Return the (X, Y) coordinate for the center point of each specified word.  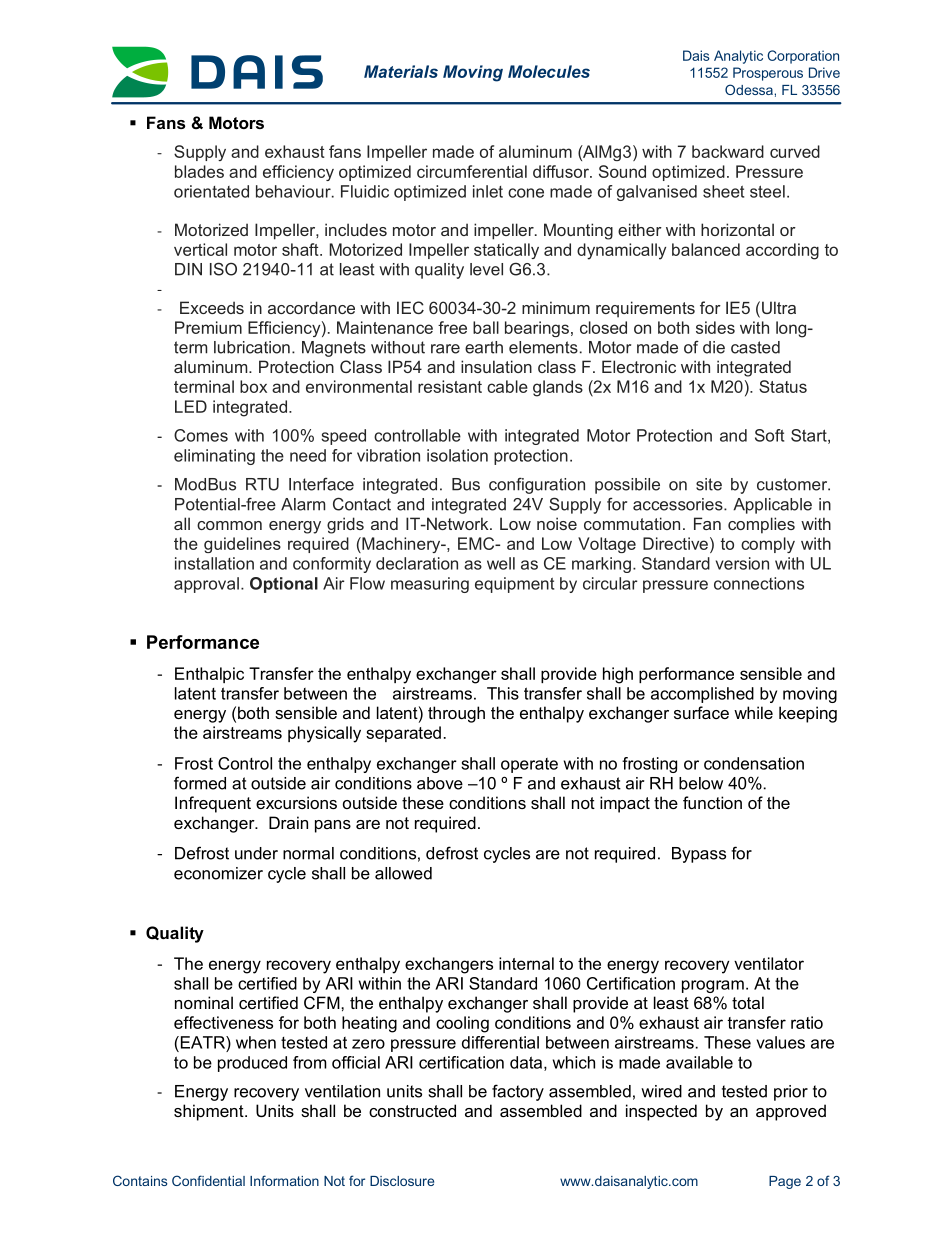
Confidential (208, 1180)
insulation (496, 366)
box (253, 386)
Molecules (549, 71)
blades (199, 171)
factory (518, 1092)
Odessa (749, 89)
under (256, 853)
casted (755, 347)
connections (759, 583)
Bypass (699, 855)
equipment (514, 585)
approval (206, 585)
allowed (403, 873)
